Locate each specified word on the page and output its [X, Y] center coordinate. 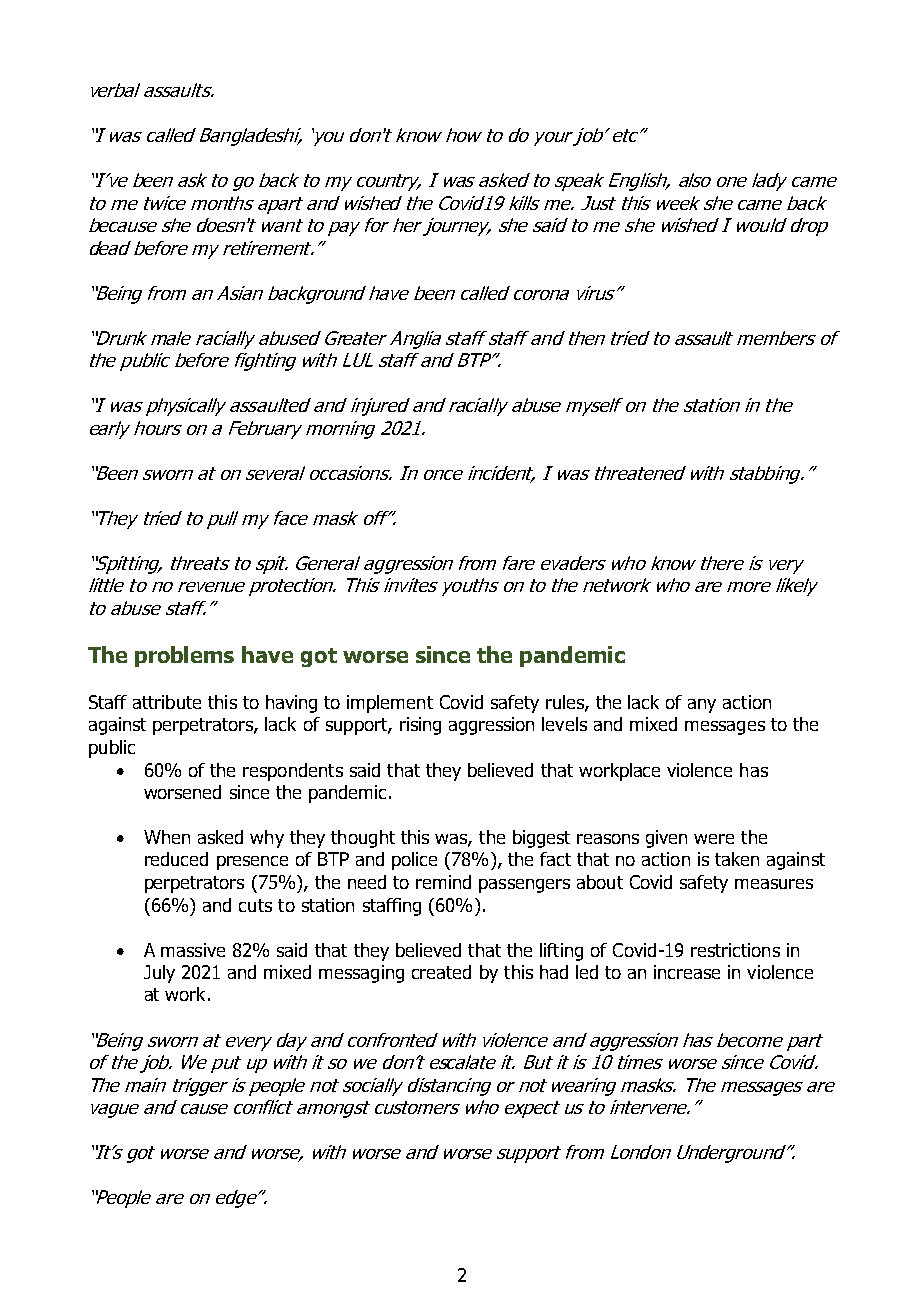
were [714, 839]
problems [184, 656]
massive [193, 950]
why [267, 839]
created [441, 972]
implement [390, 704]
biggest [541, 839]
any [702, 706]
